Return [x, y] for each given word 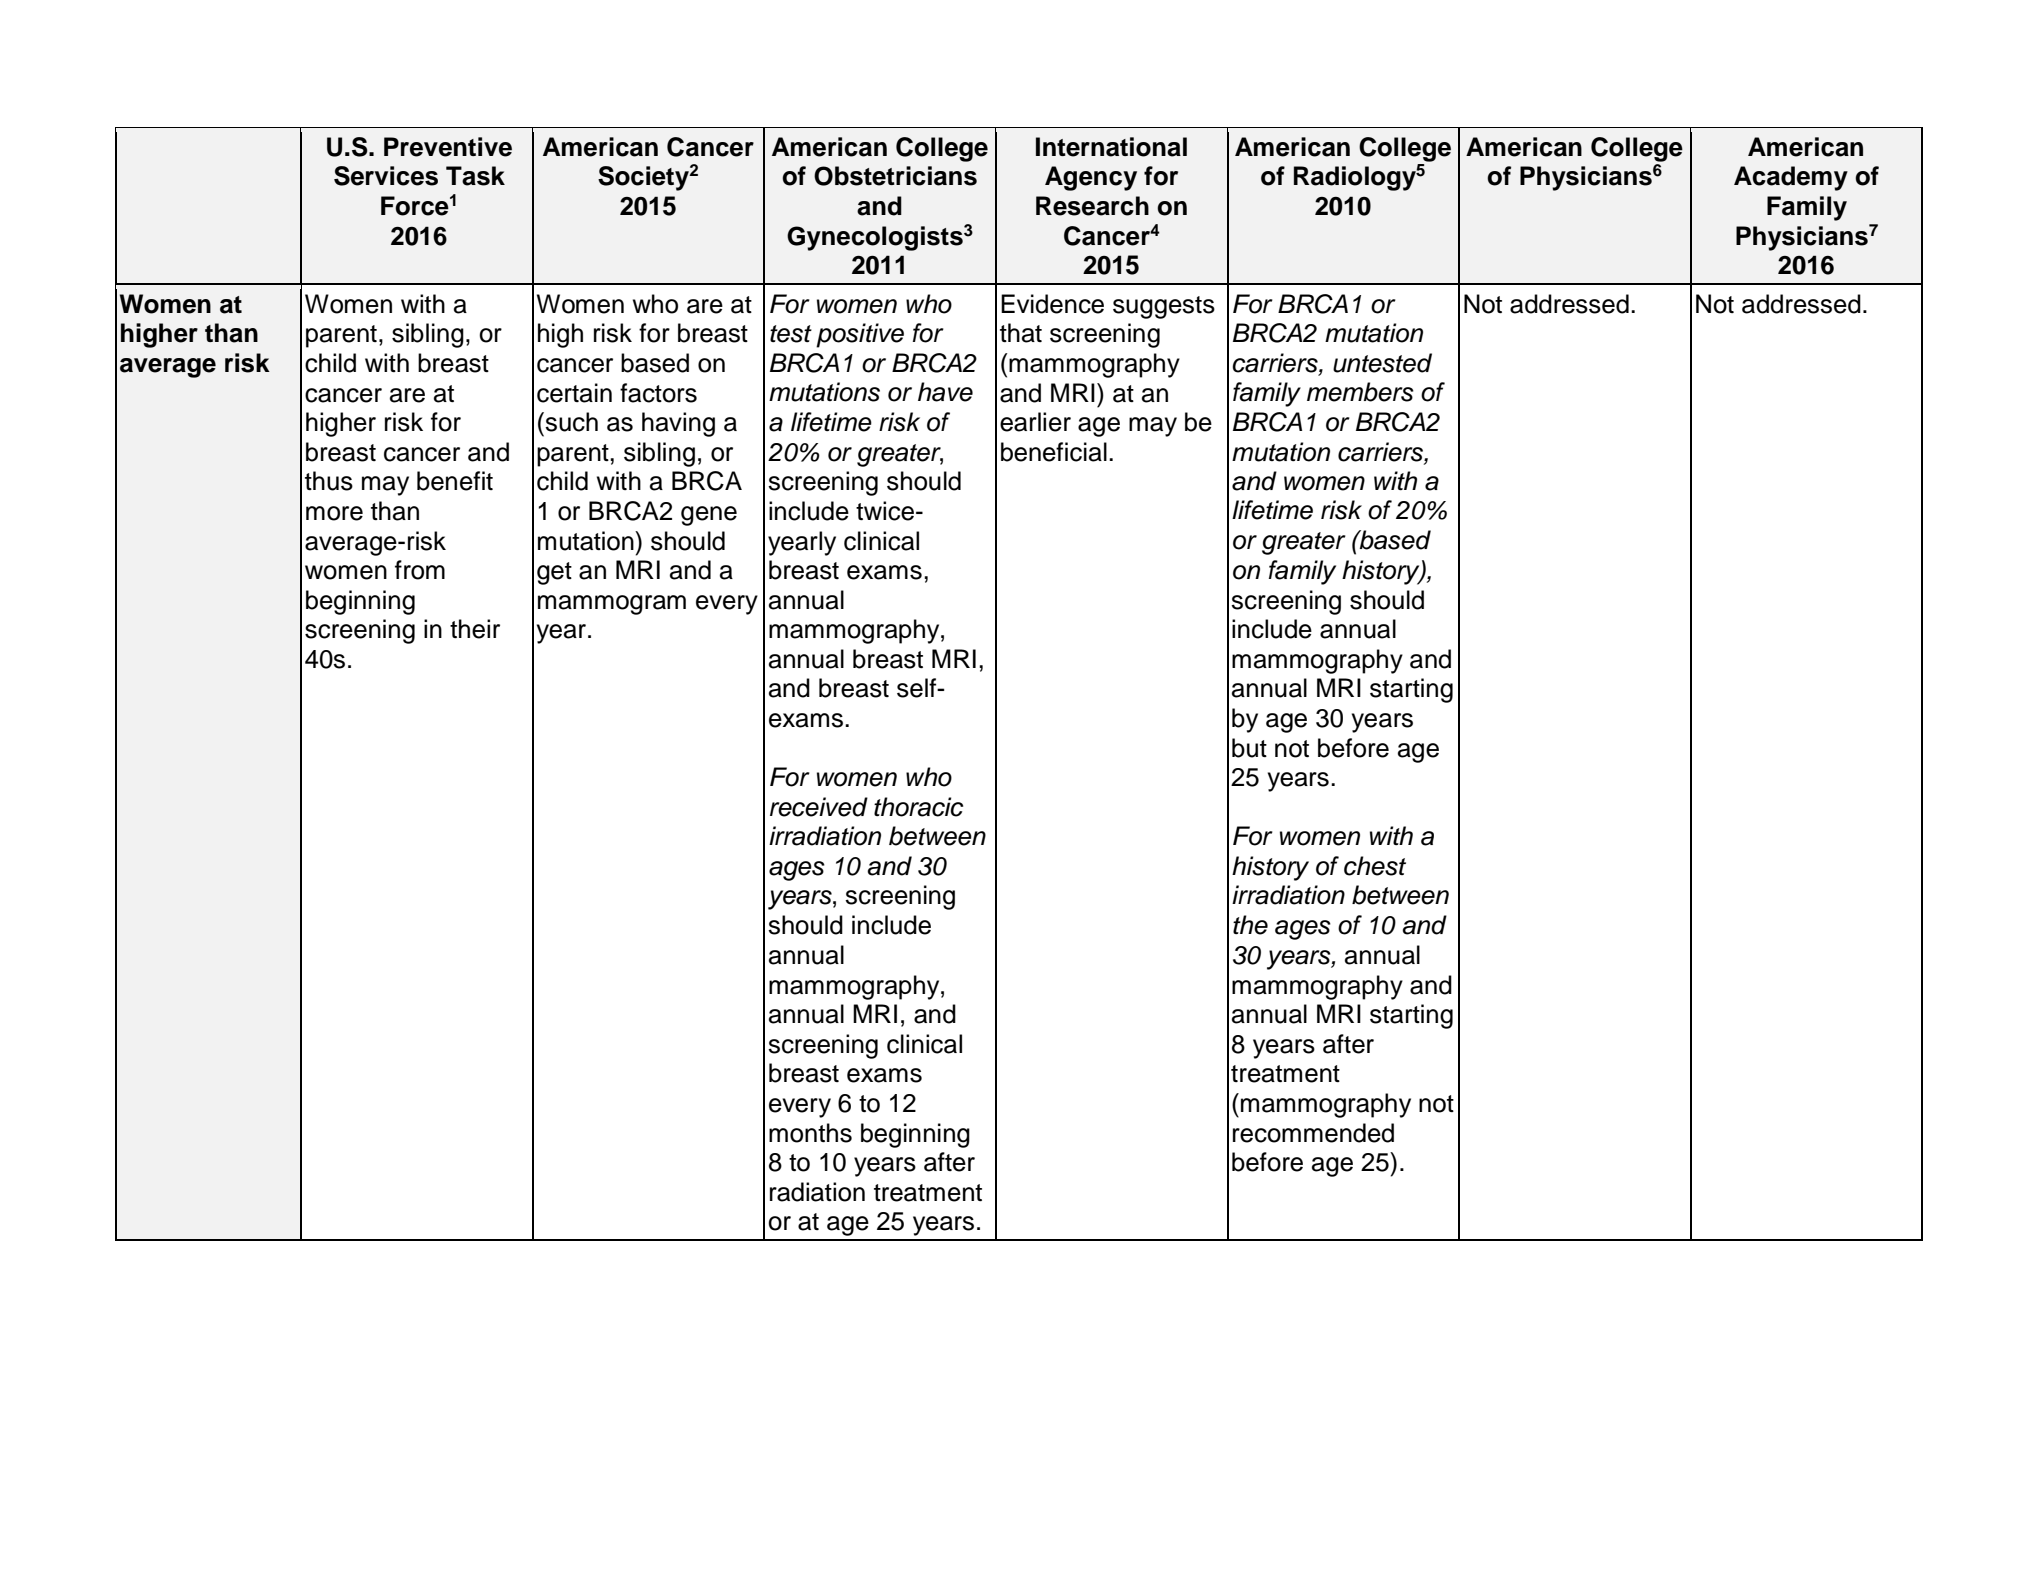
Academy [1791, 178]
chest [1375, 866]
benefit [455, 481]
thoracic [918, 807]
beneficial [1054, 452]
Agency [1091, 178]
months [810, 1133]
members [1360, 392]
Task [475, 176]
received [819, 807]
